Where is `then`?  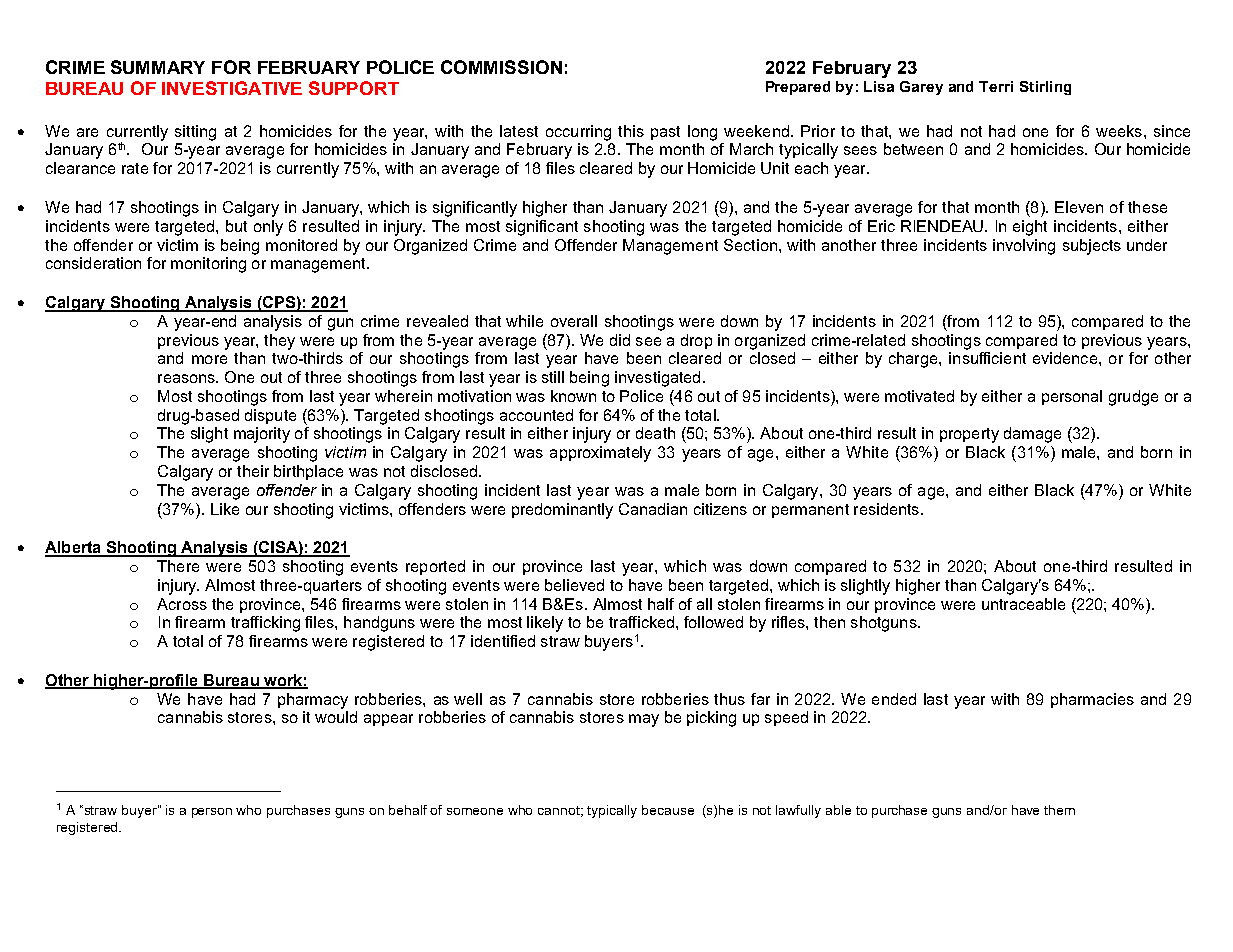
then is located at coordinates (829, 622).
